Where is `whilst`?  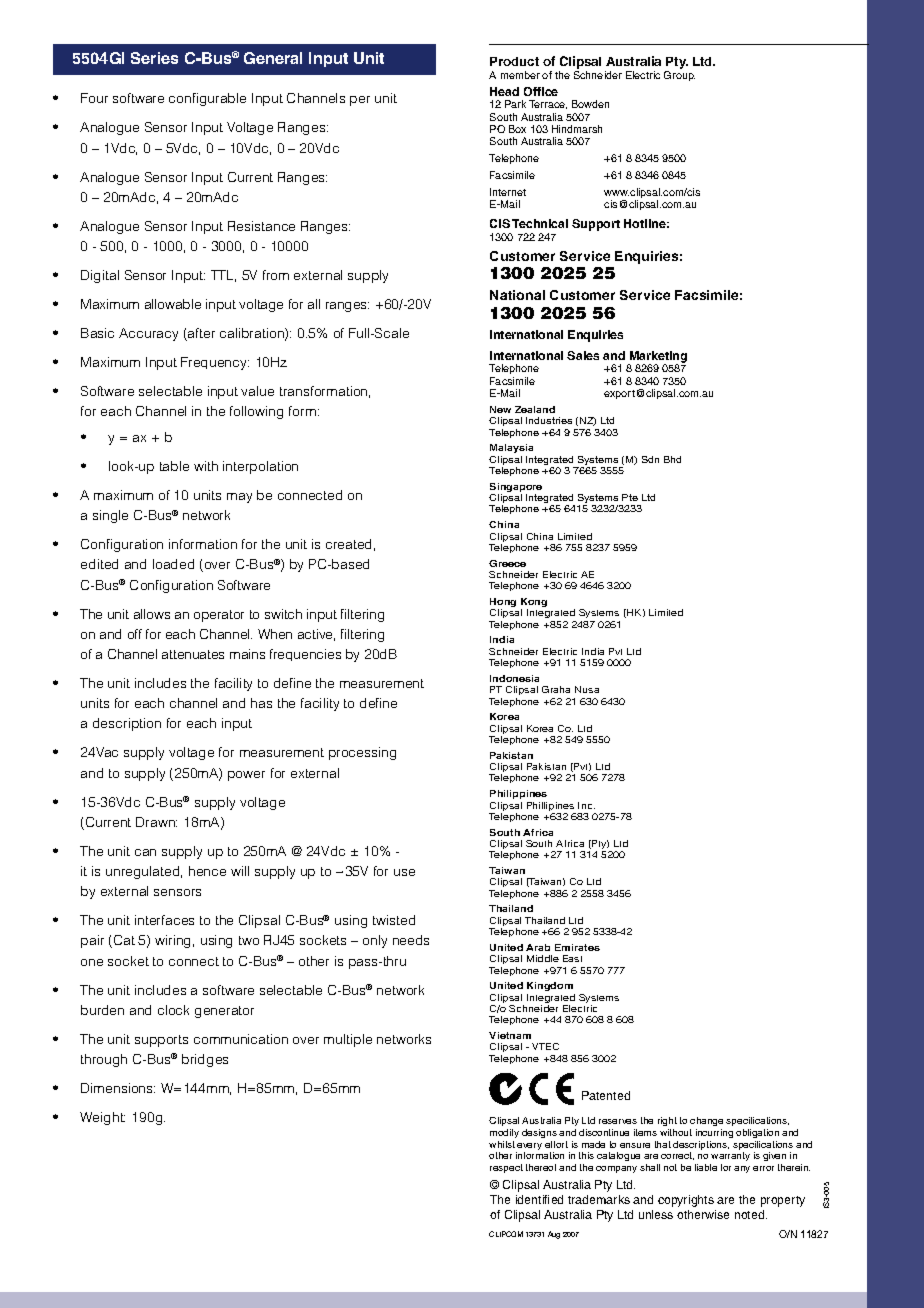 whilst is located at coordinates (502, 1144).
